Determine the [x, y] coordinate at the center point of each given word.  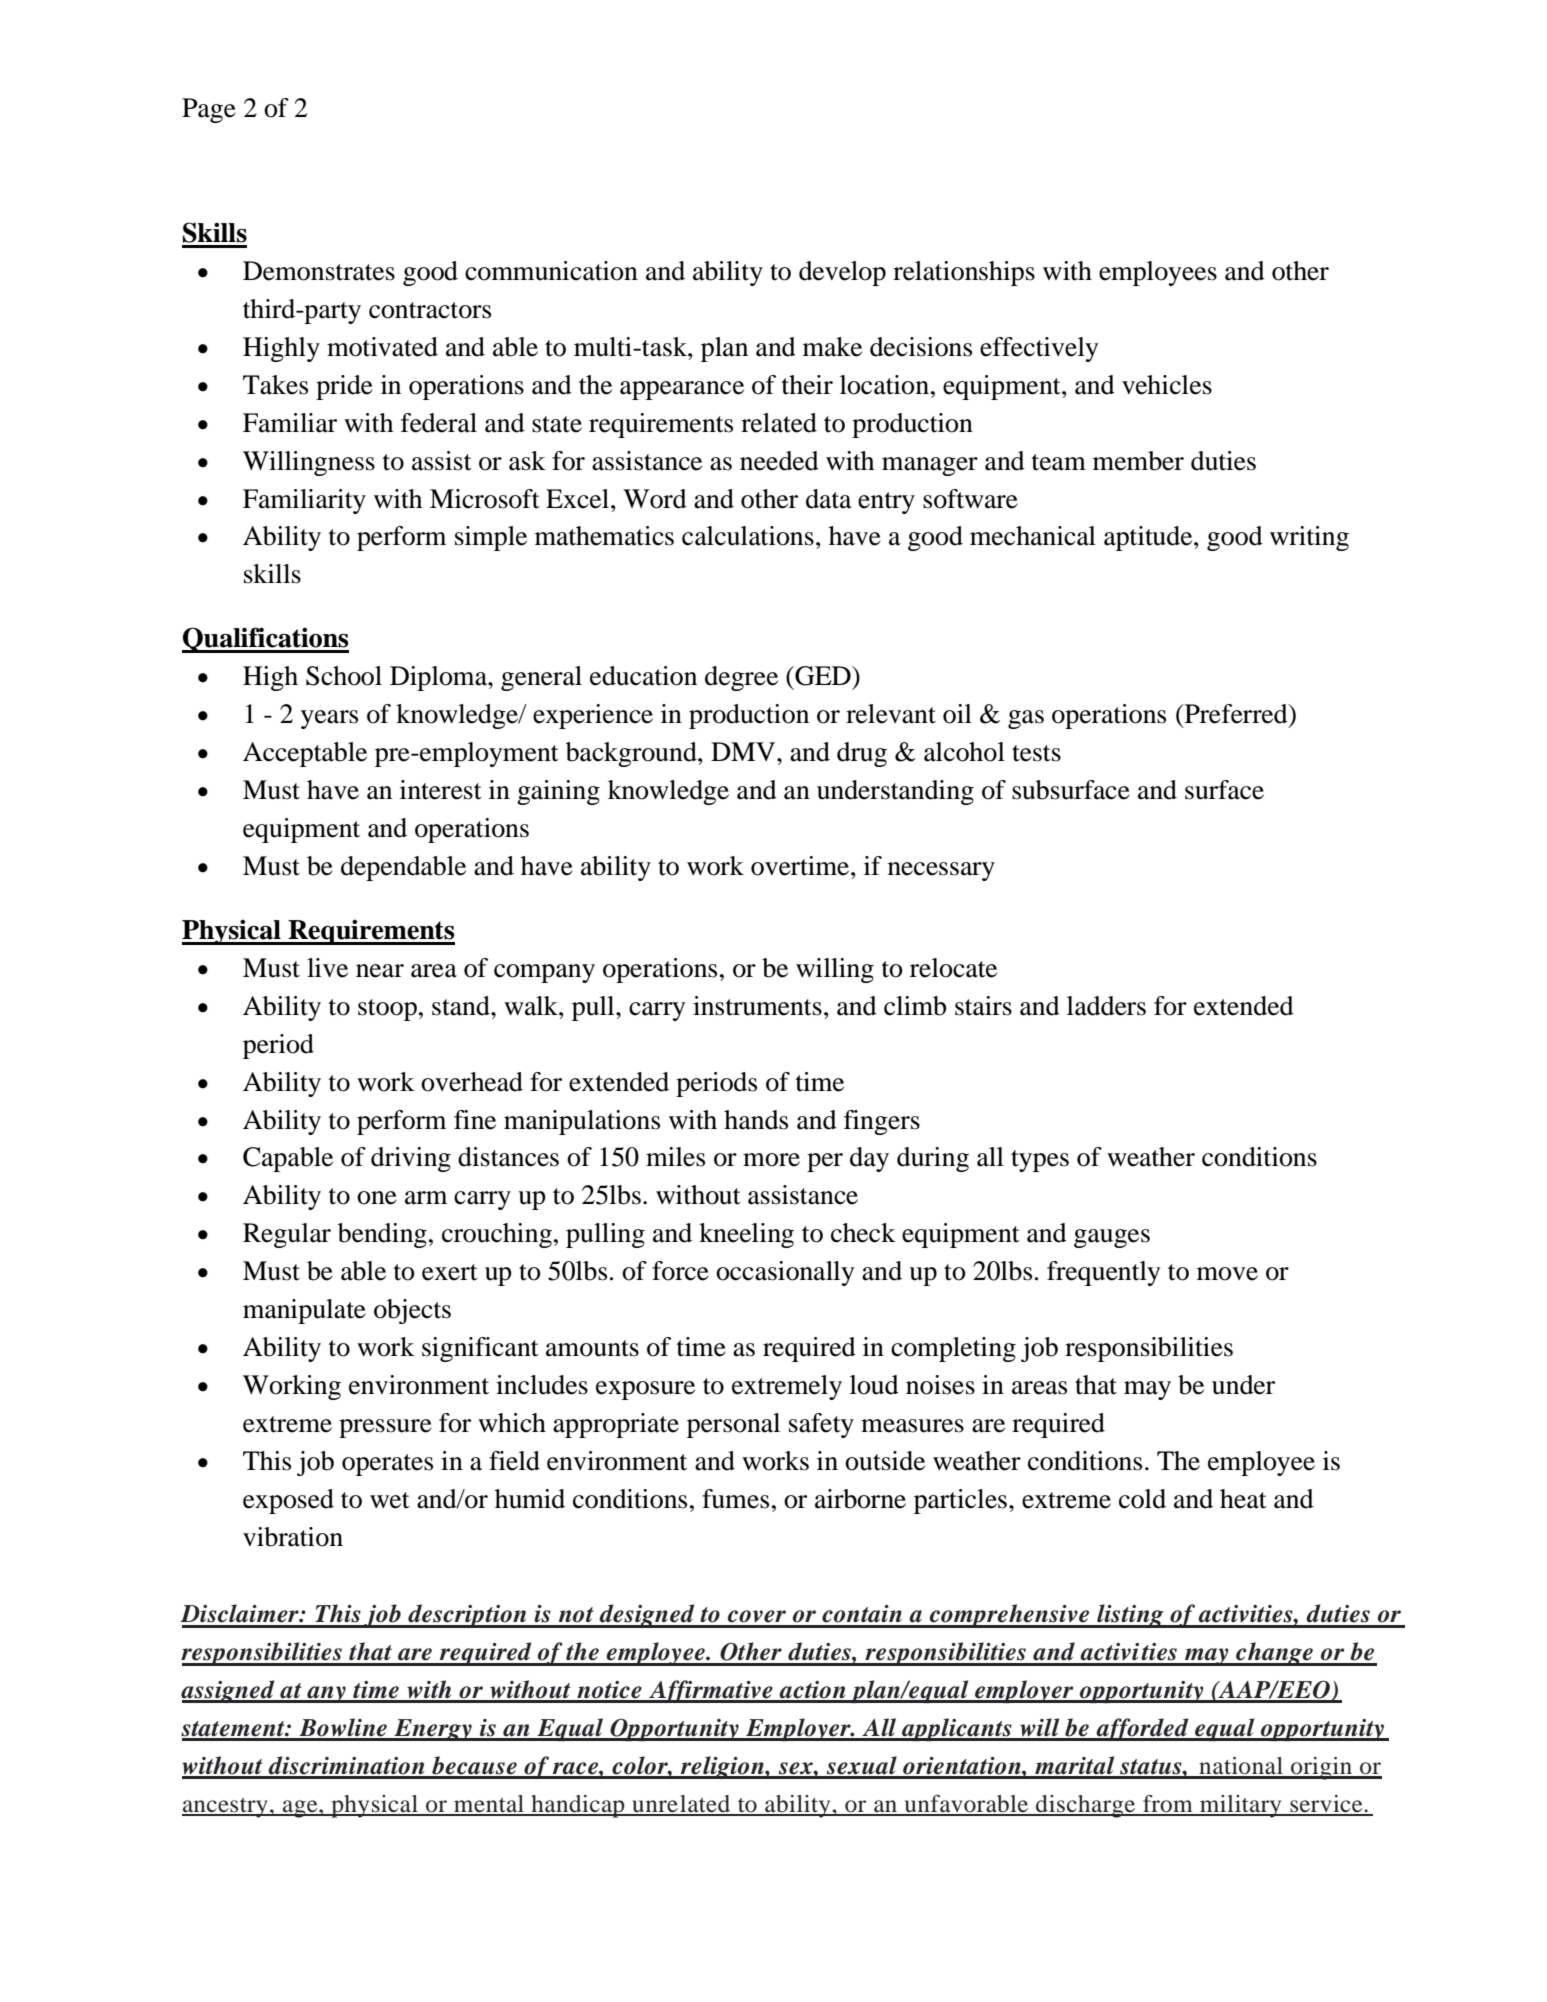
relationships [964, 273]
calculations [748, 536]
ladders [1106, 1006]
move [1227, 1274]
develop [842, 273]
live [327, 968]
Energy [433, 1730]
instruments [757, 1006]
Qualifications [265, 640]
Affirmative [711, 1691]
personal [733, 1425]
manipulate [304, 1311]
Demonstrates [319, 271]
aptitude [1149, 538]
